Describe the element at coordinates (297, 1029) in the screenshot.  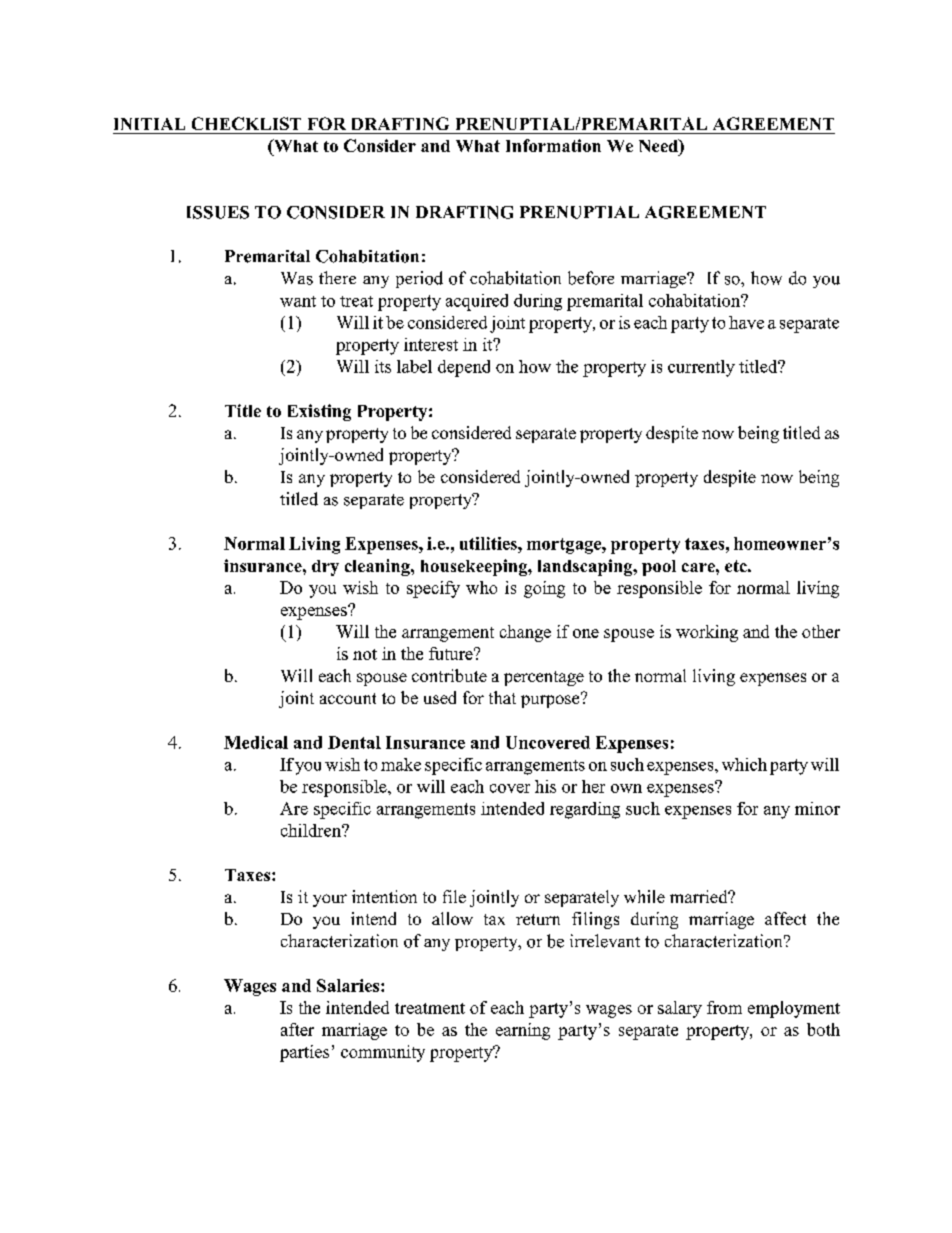
I see `after` at that location.
